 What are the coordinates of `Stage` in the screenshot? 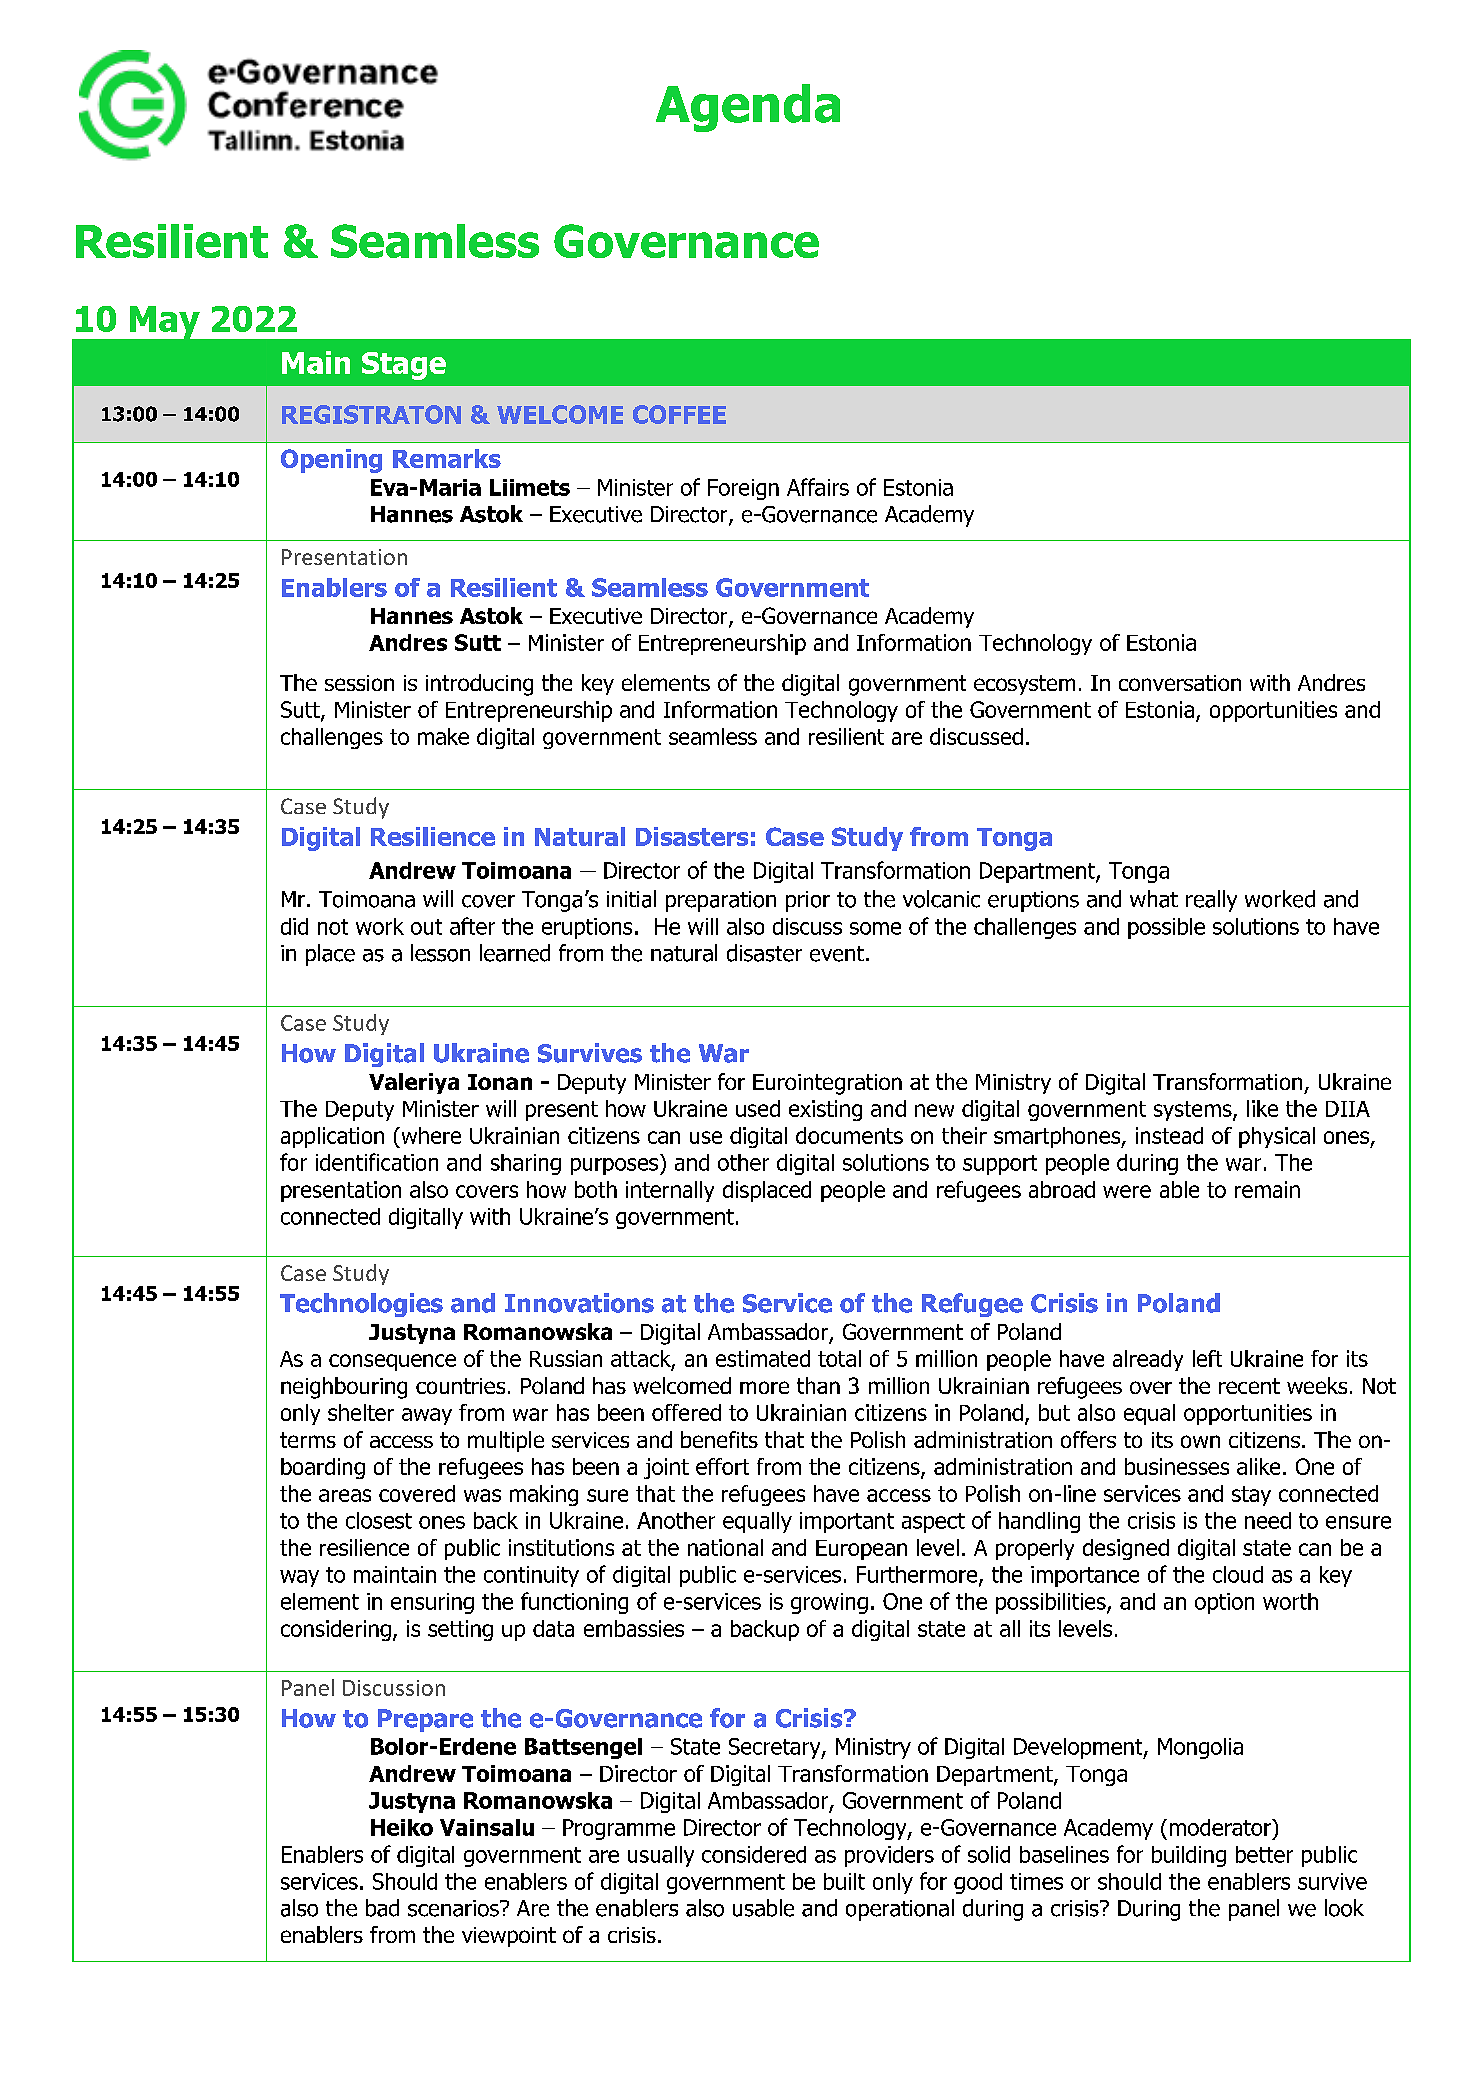 It's located at (404, 366).
